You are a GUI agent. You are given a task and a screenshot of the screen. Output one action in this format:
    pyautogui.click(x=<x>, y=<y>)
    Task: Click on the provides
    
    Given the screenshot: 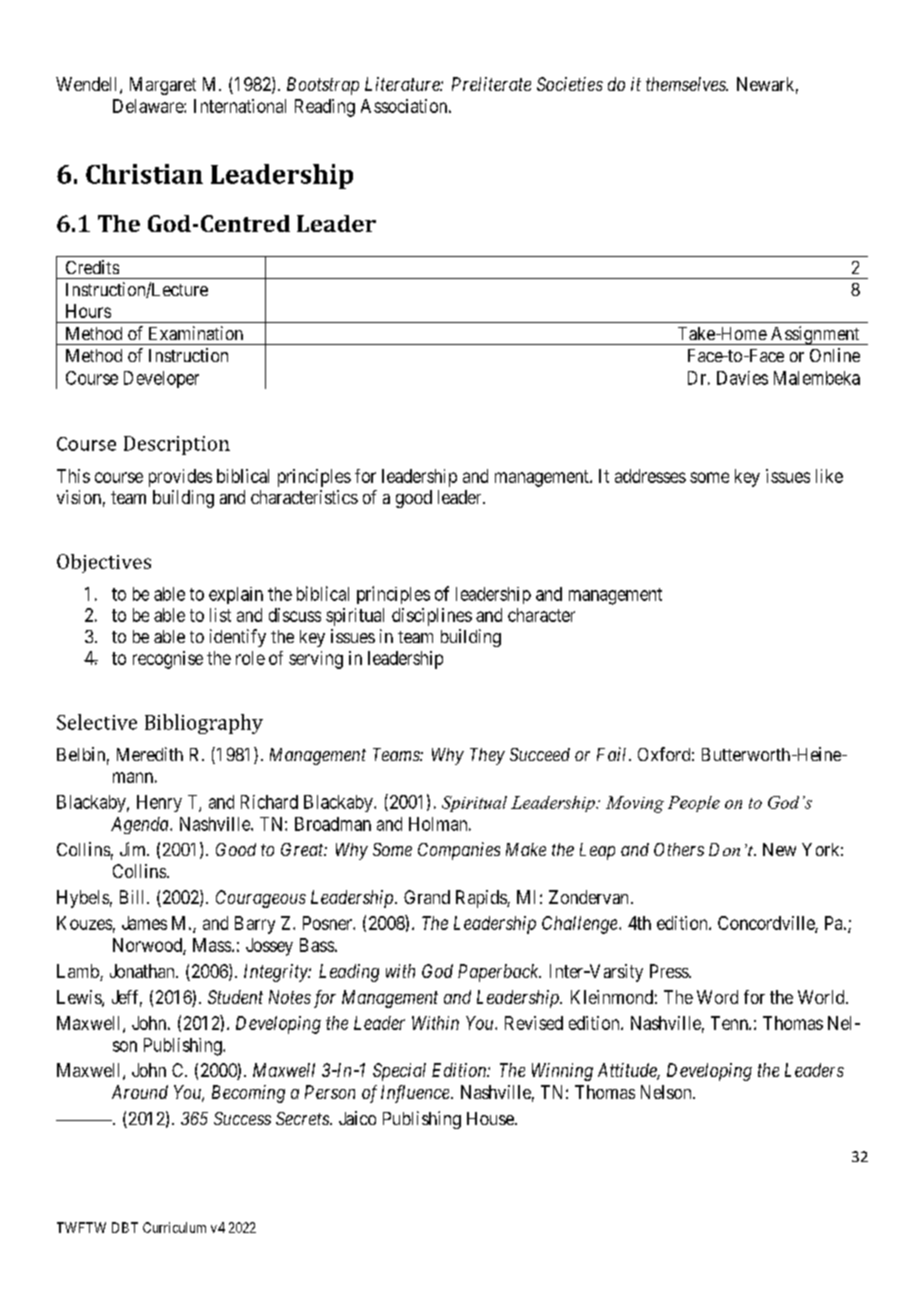 What is the action you would take?
    pyautogui.click(x=180, y=478)
